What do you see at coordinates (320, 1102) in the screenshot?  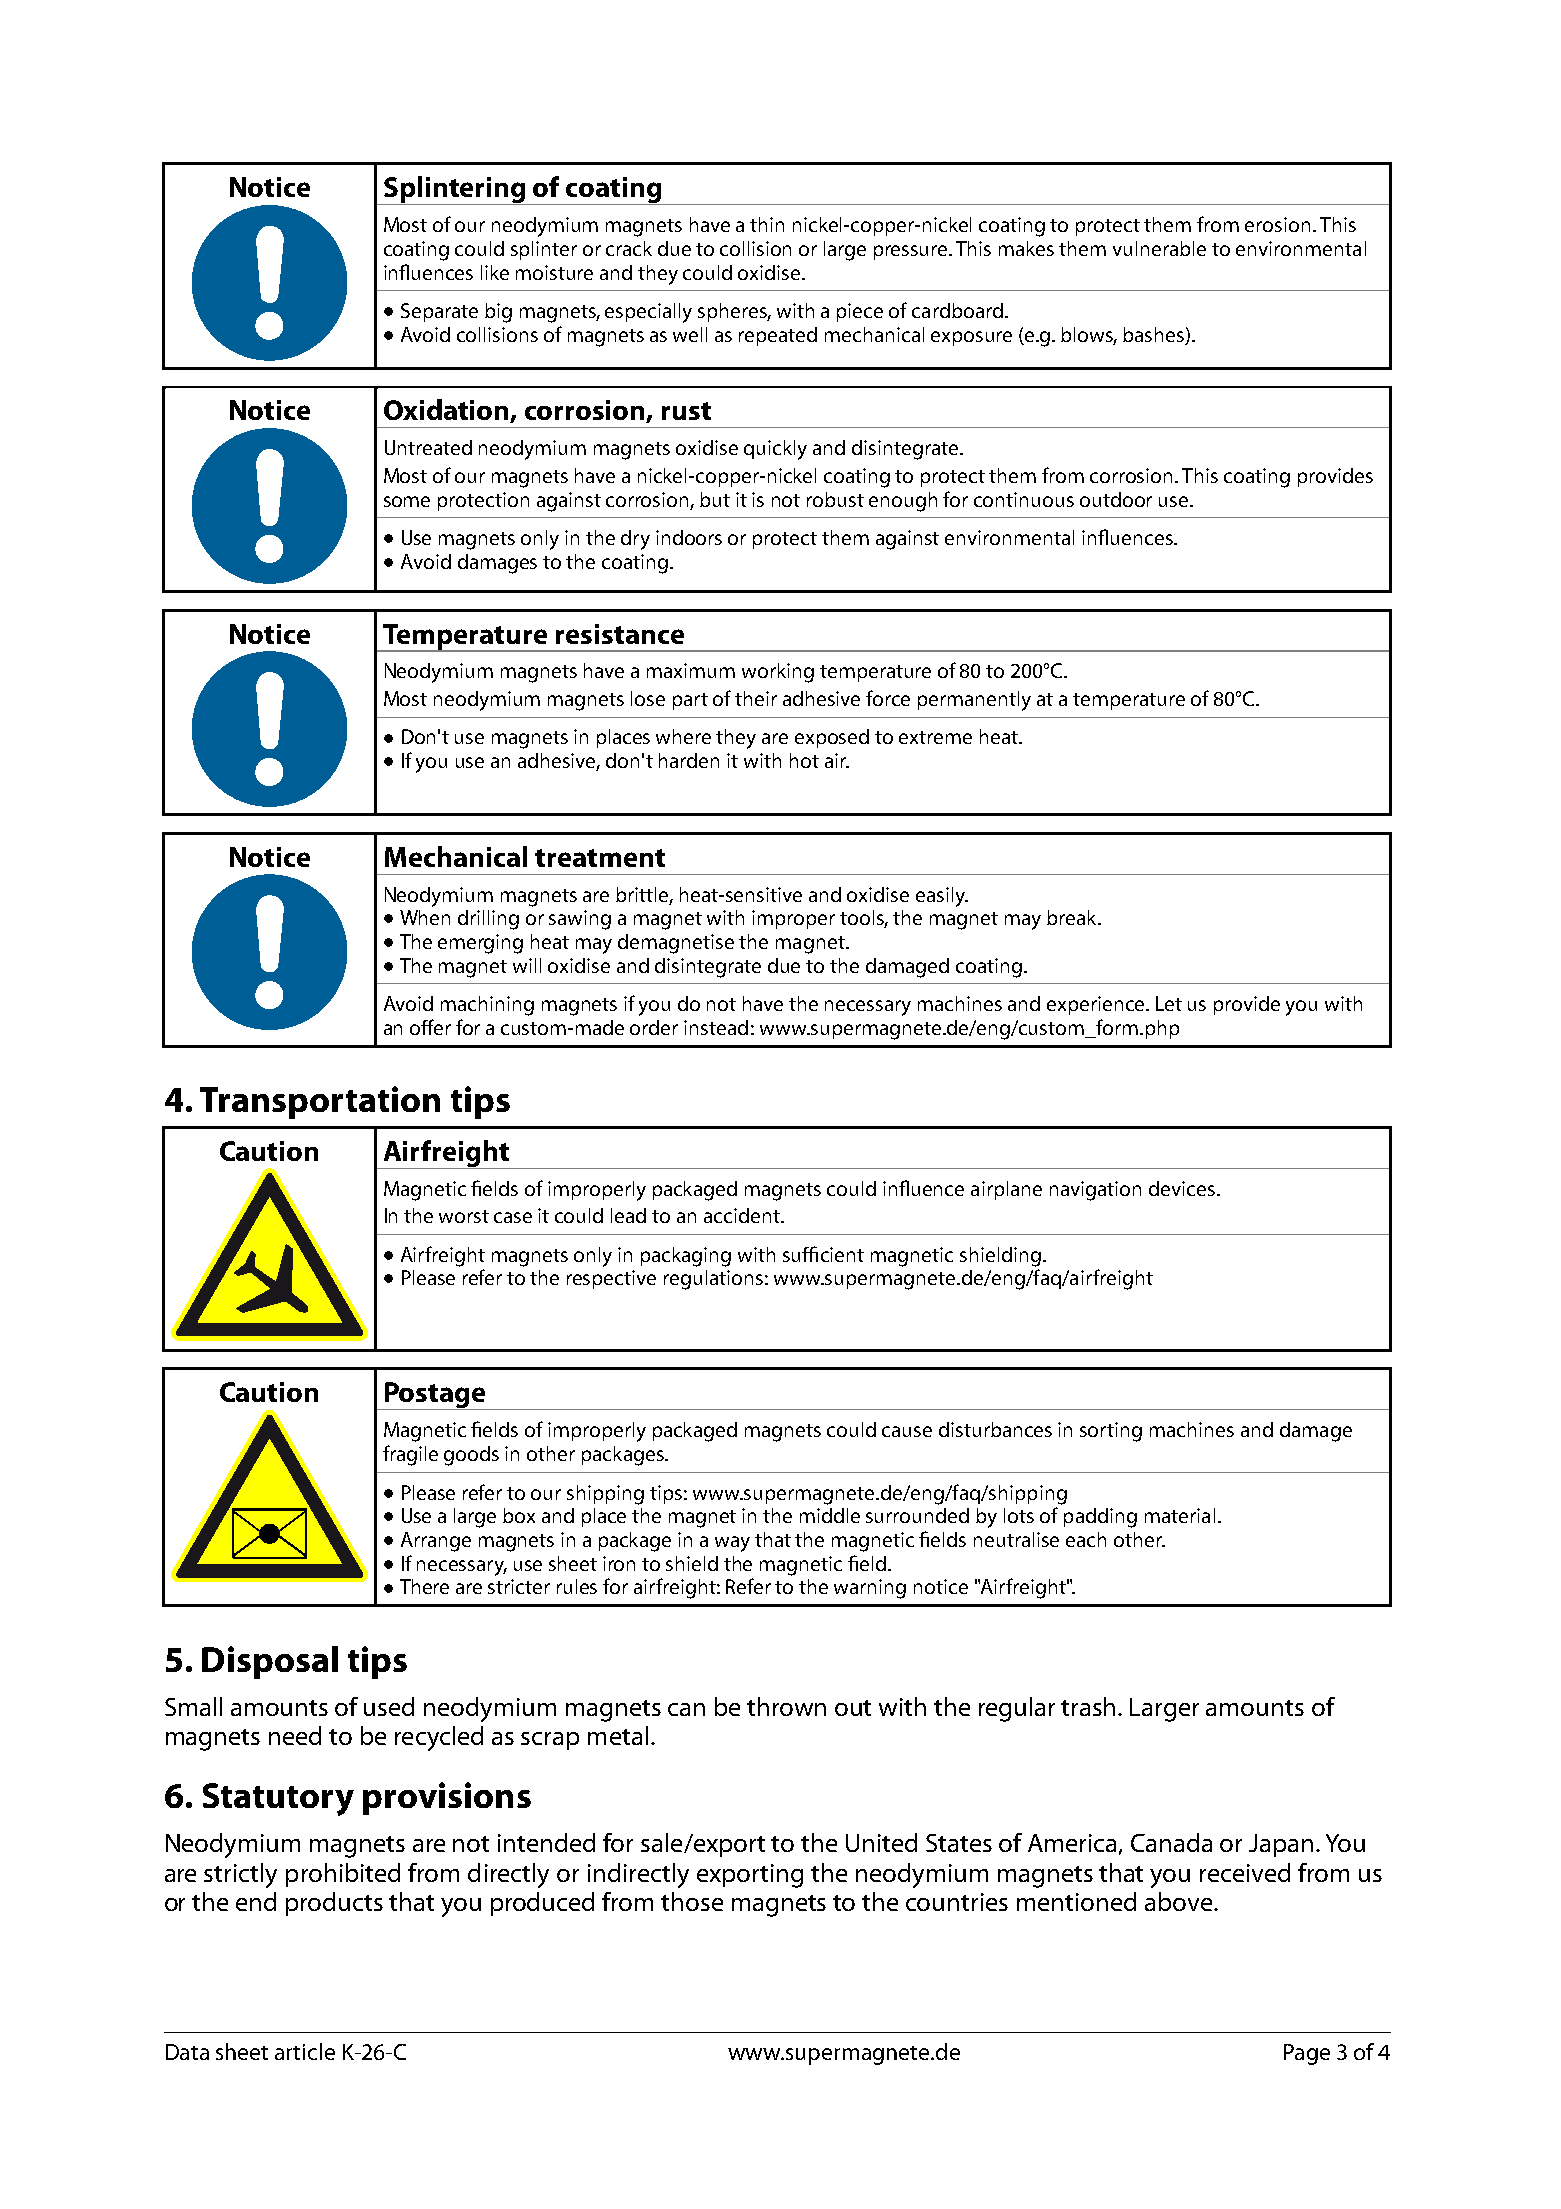 I see `Transportation` at bounding box center [320, 1102].
